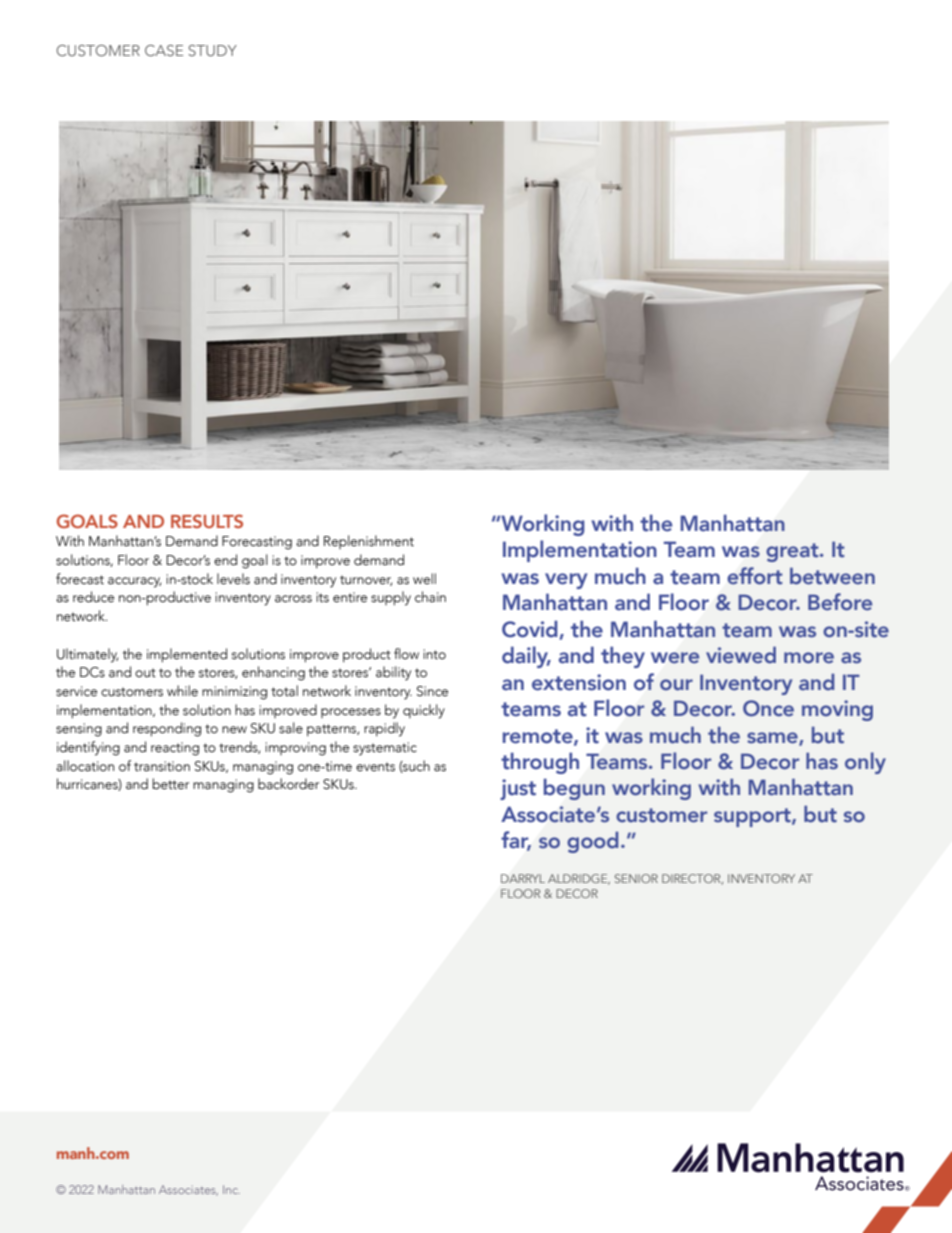 This screenshot has height=1233, width=952. Describe the element at coordinates (233, 579) in the screenshot. I see `levels` at that location.
